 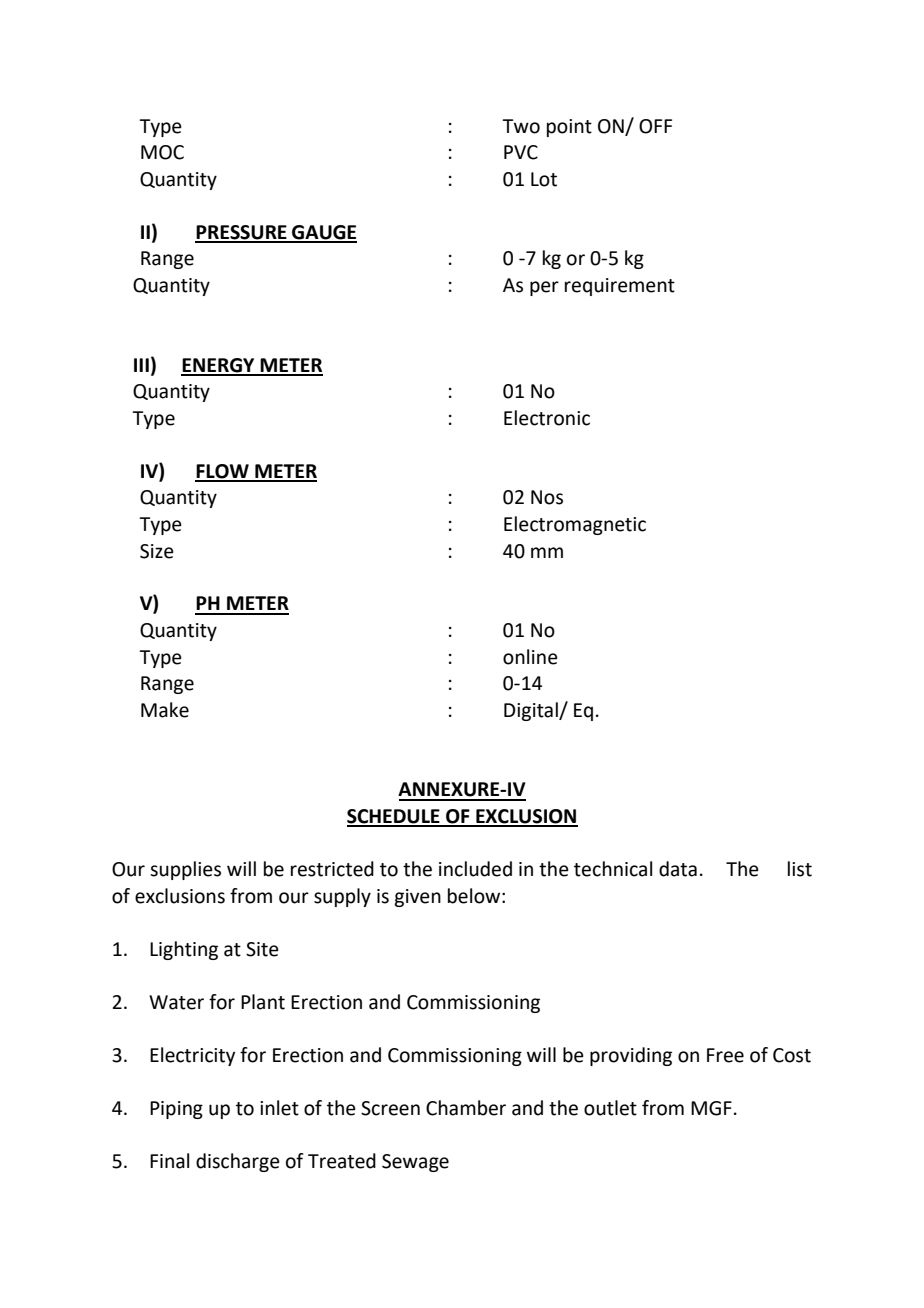 I want to click on Electronic, so click(x=547, y=418).
